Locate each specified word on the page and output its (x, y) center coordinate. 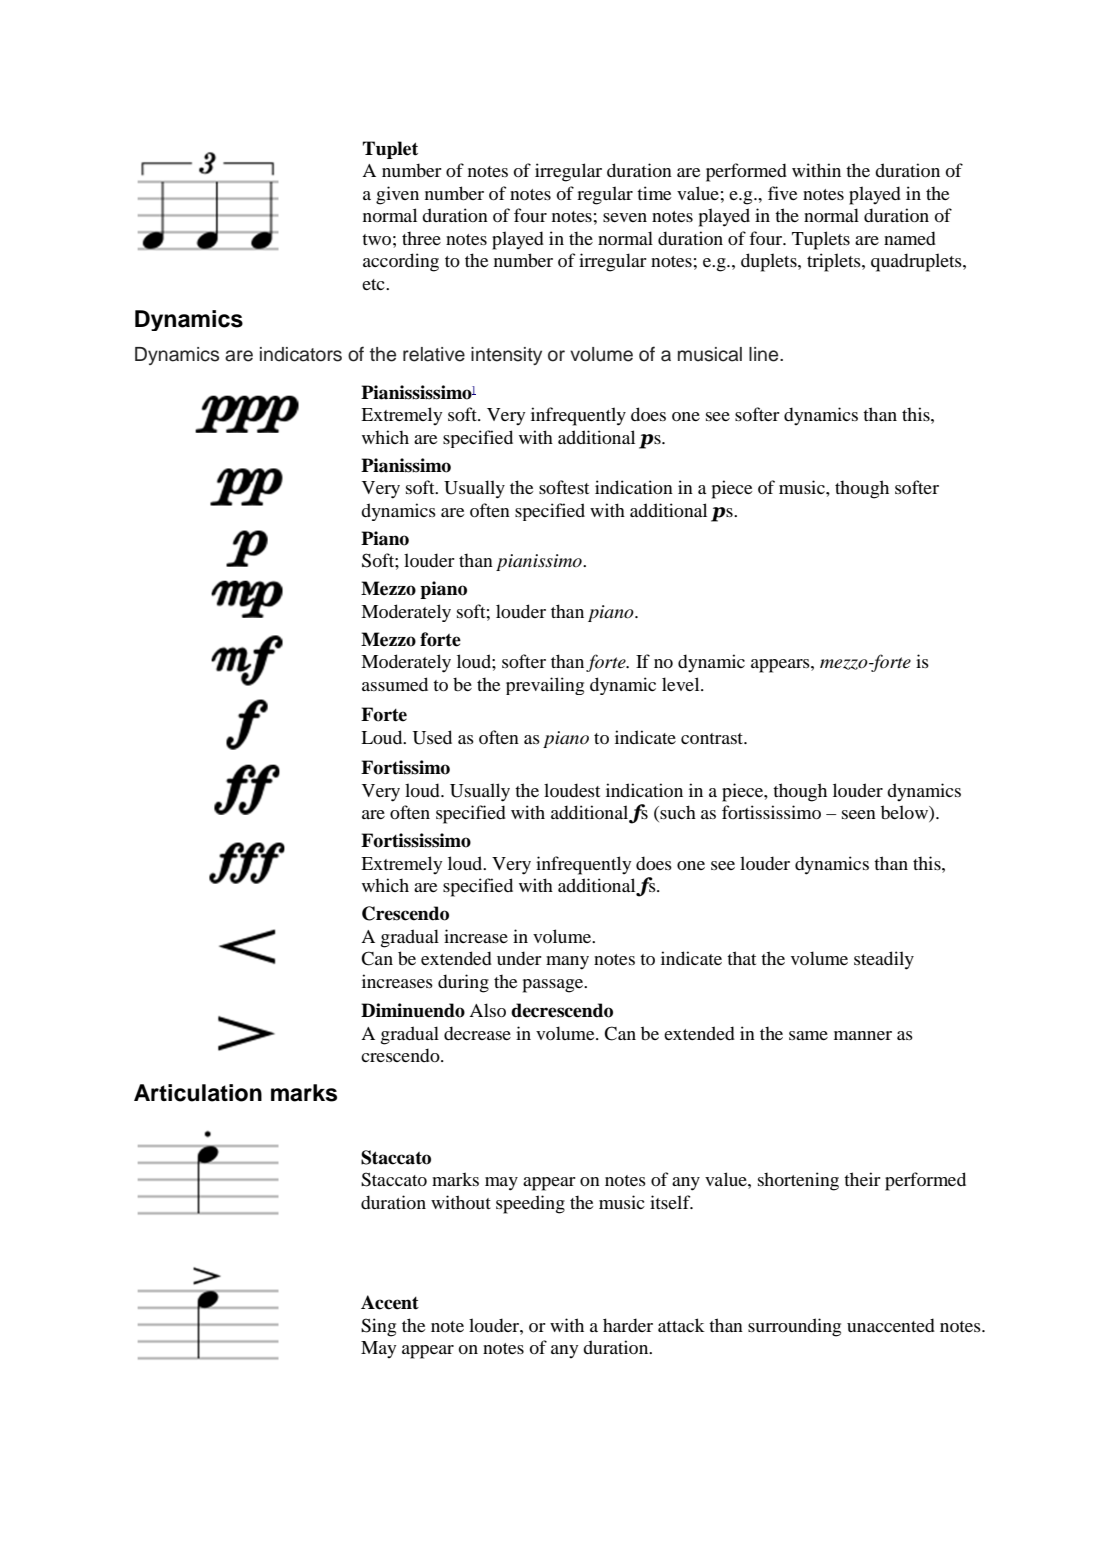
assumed (395, 684)
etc (374, 284)
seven (625, 217)
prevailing (545, 686)
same (808, 1035)
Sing (378, 1327)
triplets (835, 262)
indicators (301, 354)
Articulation (198, 1093)
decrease (477, 1033)
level (682, 684)
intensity (506, 356)
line (765, 354)
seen (859, 814)
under (519, 958)
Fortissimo (405, 767)
